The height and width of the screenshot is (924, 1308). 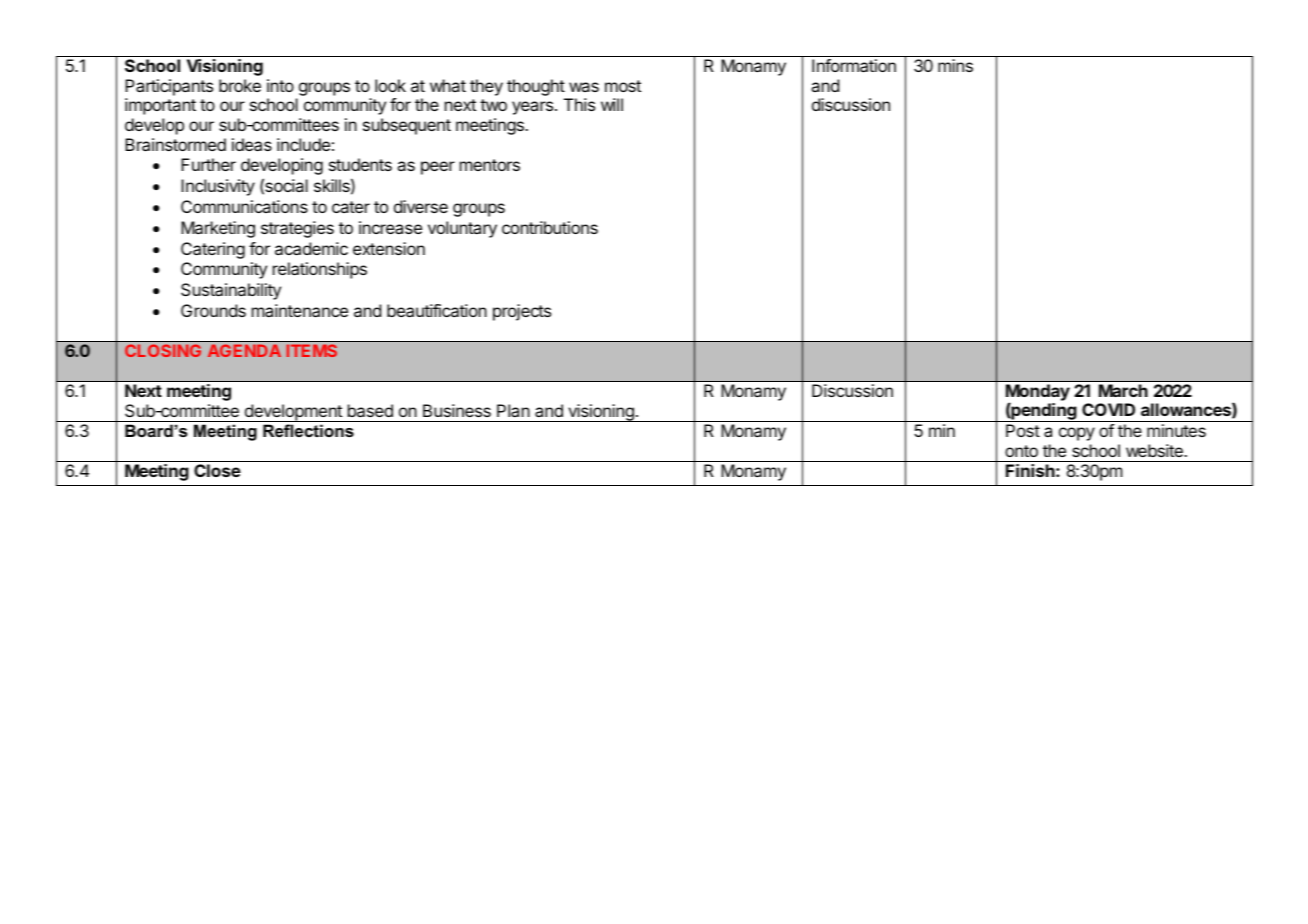 I want to click on Close, so click(x=217, y=470).
